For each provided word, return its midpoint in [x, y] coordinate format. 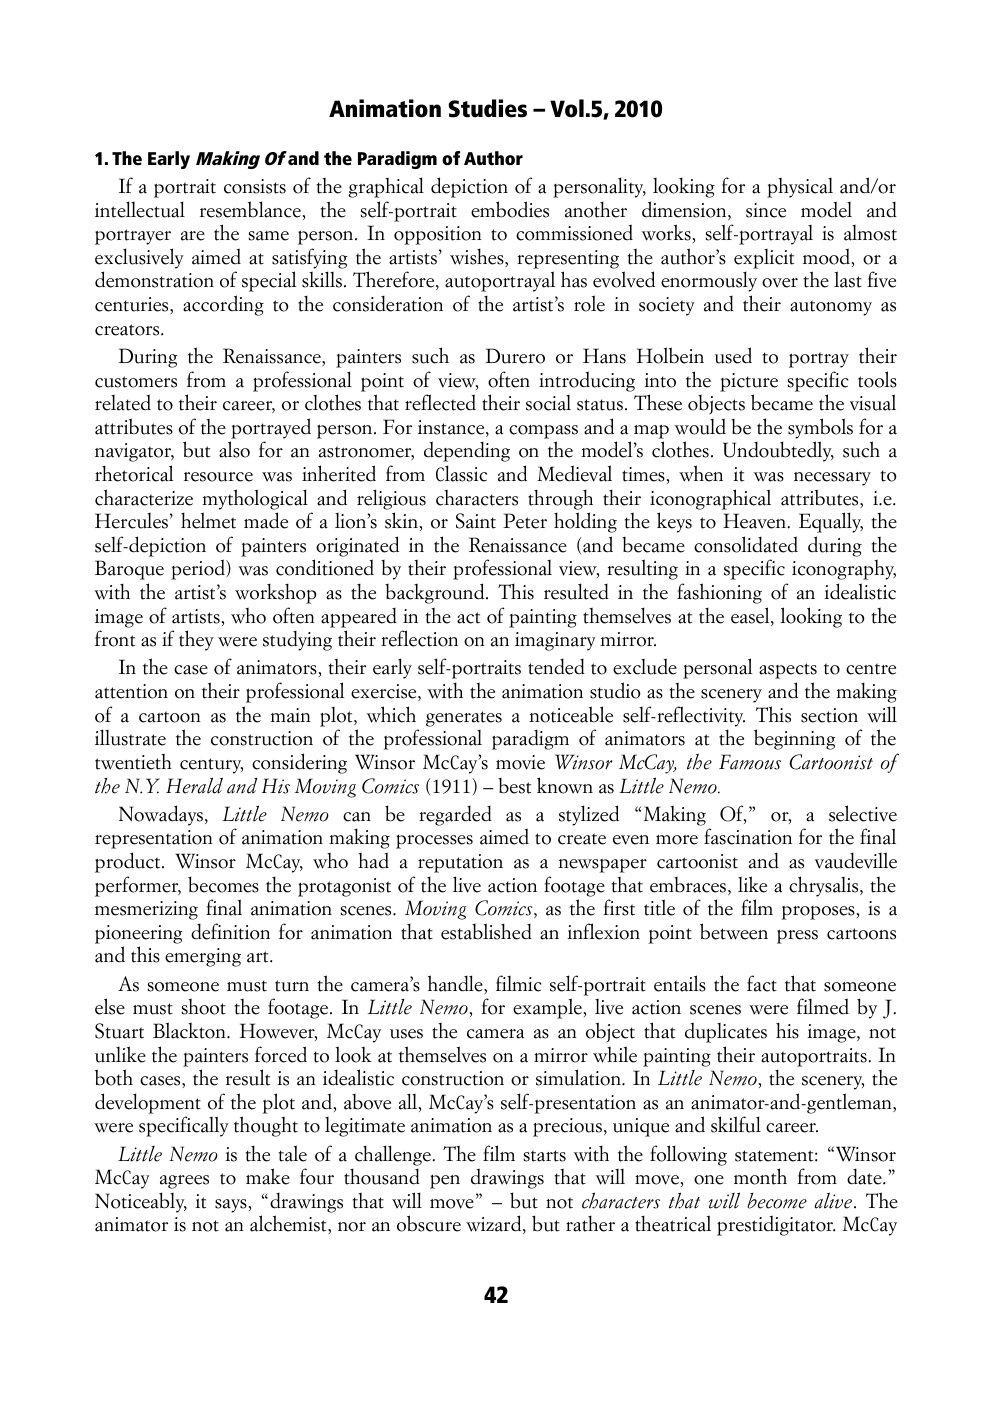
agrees [184, 1182]
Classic [461, 473]
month [760, 1176]
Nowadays [161, 815]
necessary [832, 479]
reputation [460, 863]
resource [218, 477]
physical [800, 187]
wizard [495, 1224]
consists [255, 186]
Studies [487, 108]
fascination [748, 836]
